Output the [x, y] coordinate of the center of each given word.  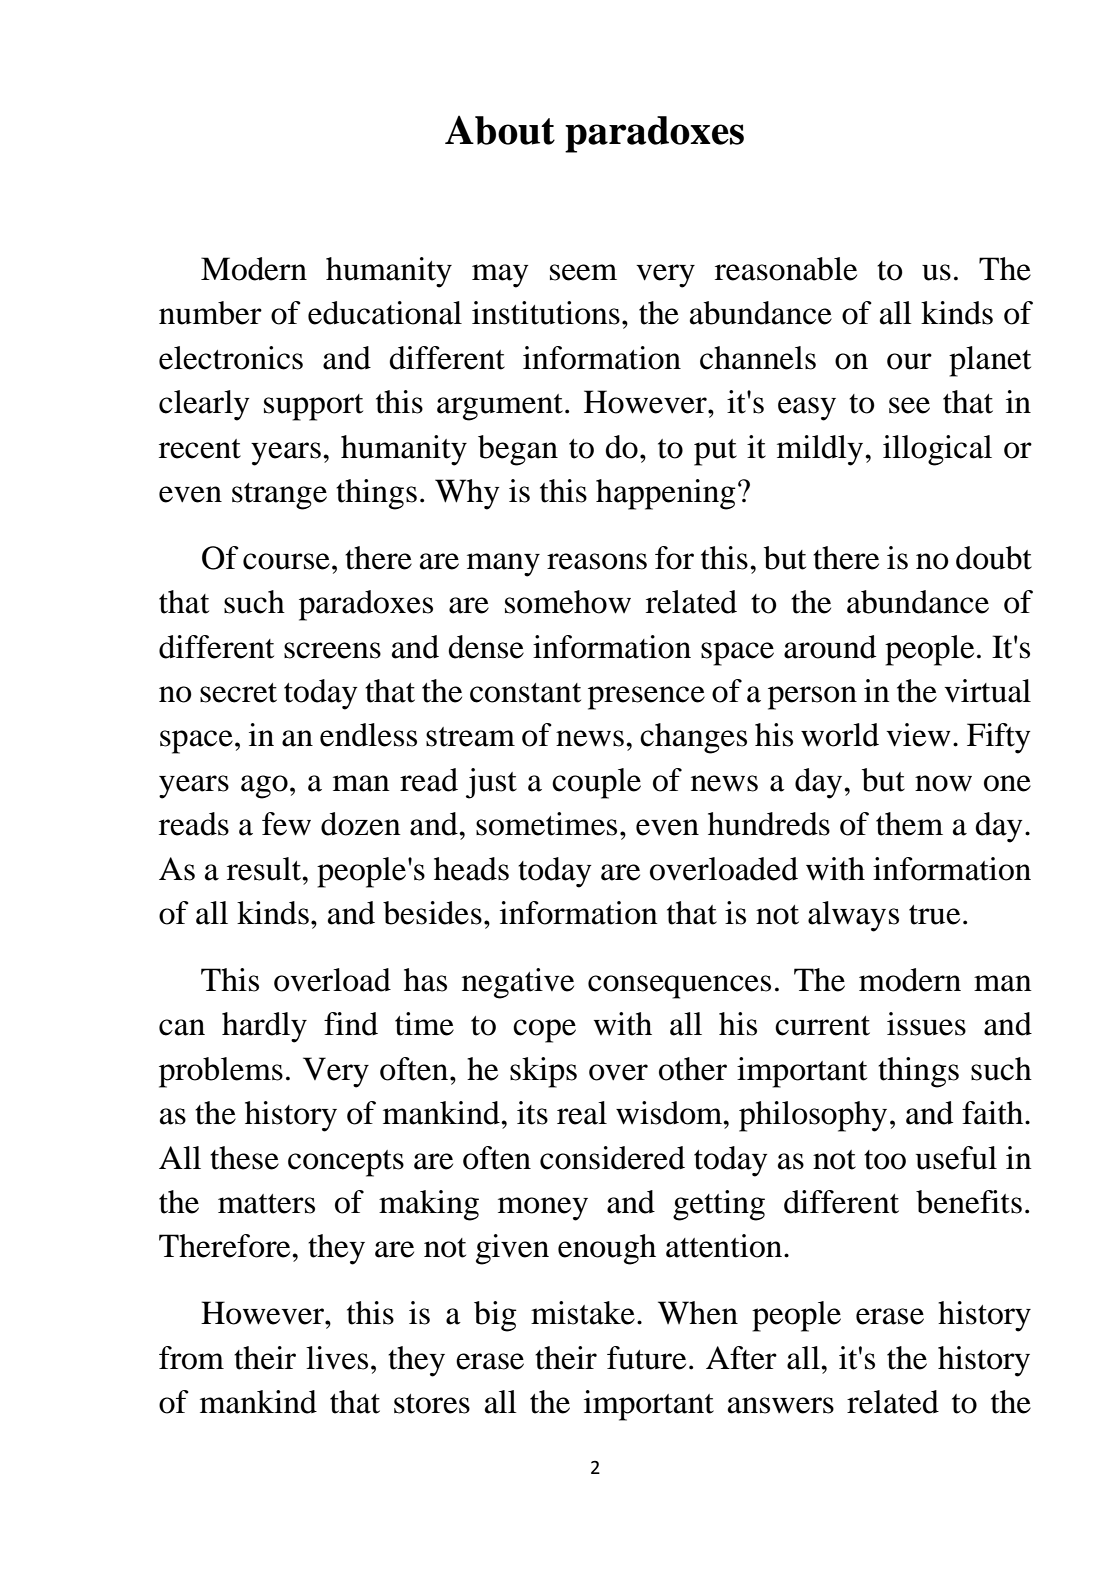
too [885, 1160]
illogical [937, 450]
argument [500, 407]
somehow [568, 602]
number [210, 313]
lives [337, 1358]
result [265, 869]
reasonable [786, 269]
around [830, 647]
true [934, 915]
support [313, 407]
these [244, 1158]
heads [471, 869]
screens [332, 650]
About [500, 130]
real [582, 1113]
